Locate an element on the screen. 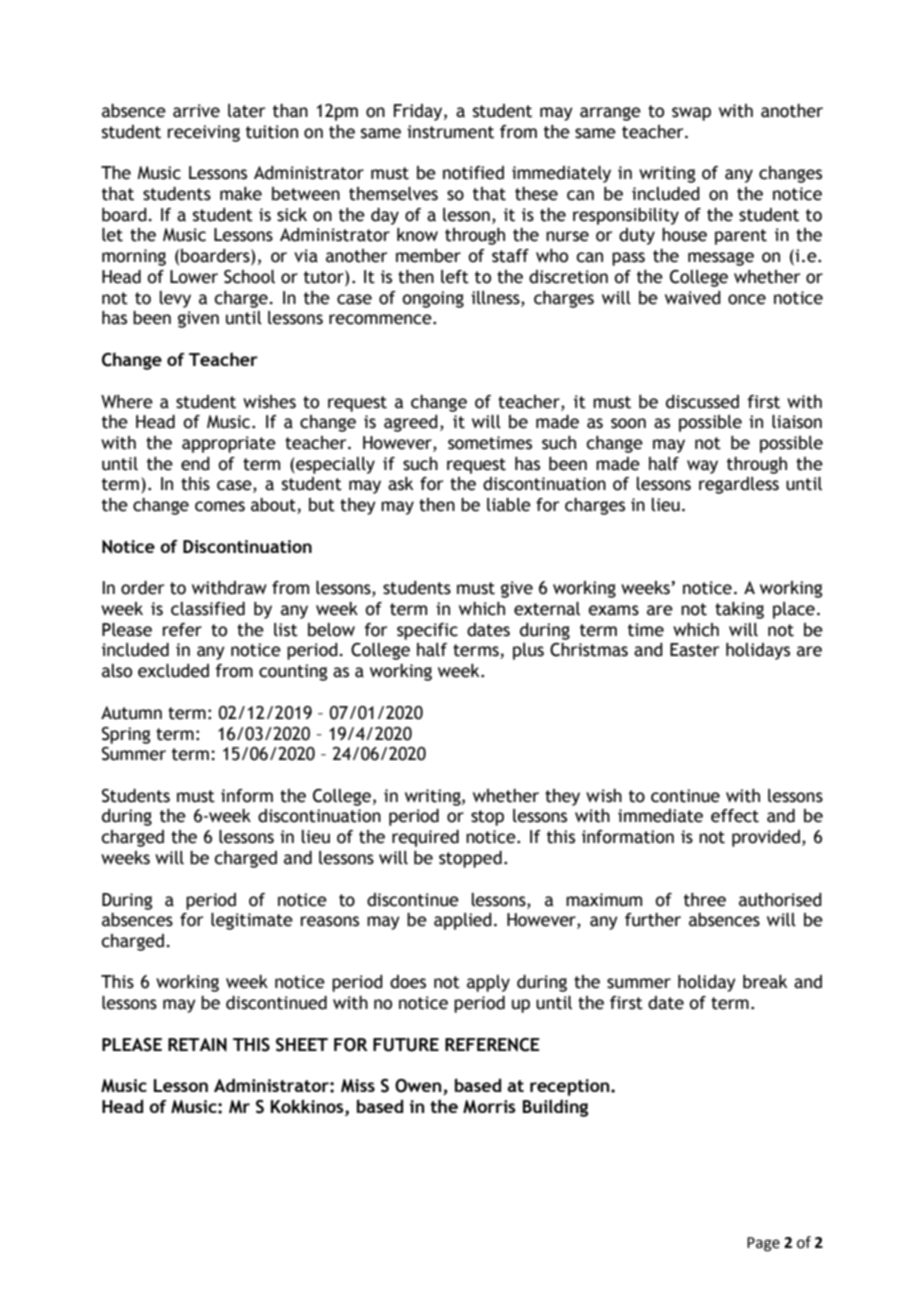  discussed is located at coordinates (702, 402).
